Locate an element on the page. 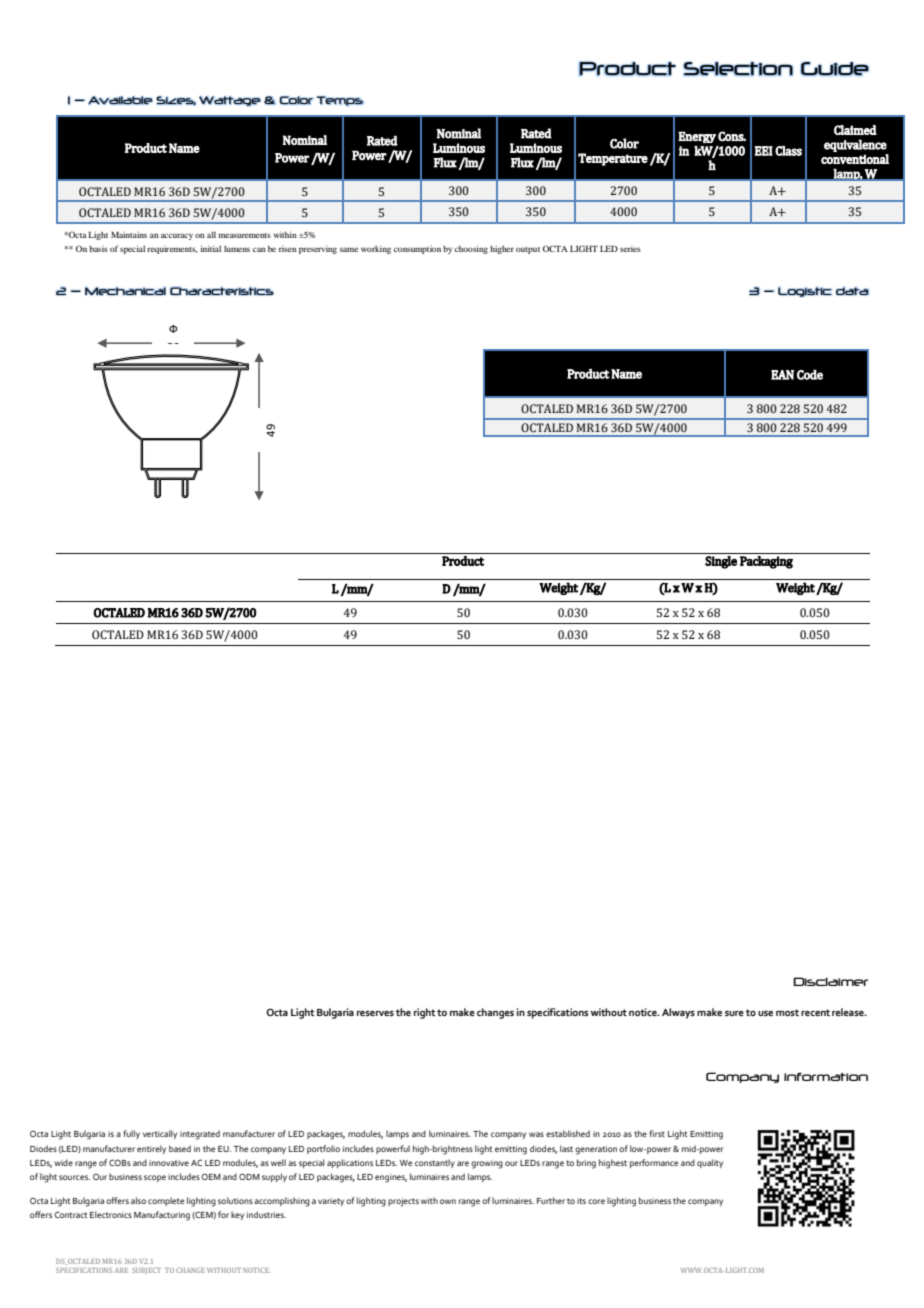 The height and width of the document is (1308, 924). own is located at coordinates (448, 1201).
